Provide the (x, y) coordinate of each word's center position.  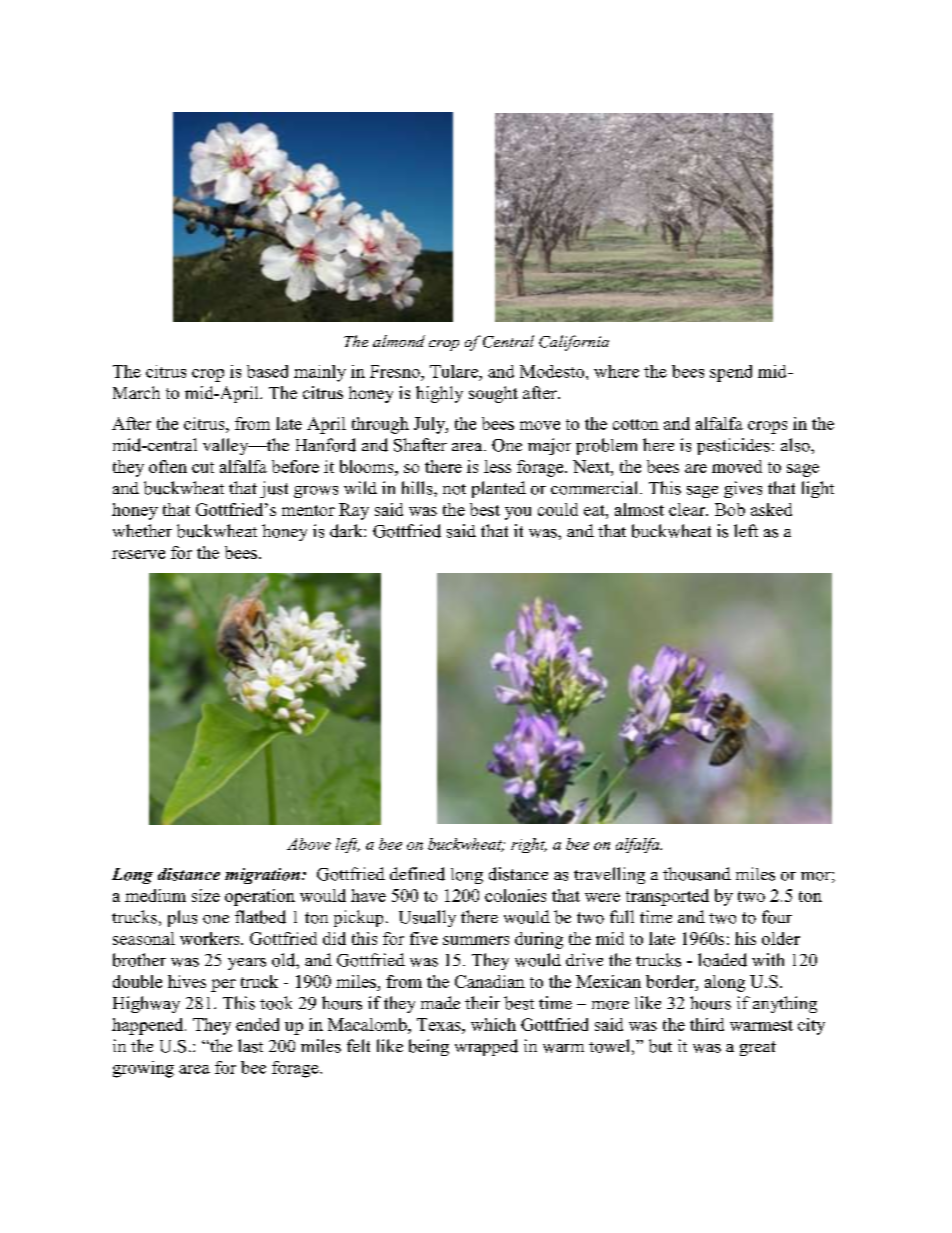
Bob (730, 509)
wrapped (486, 1047)
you (518, 513)
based (267, 371)
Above (309, 844)
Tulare (455, 371)
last (250, 1046)
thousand (697, 874)
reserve (138, 554)
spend (731, 373)
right (529, 845)
